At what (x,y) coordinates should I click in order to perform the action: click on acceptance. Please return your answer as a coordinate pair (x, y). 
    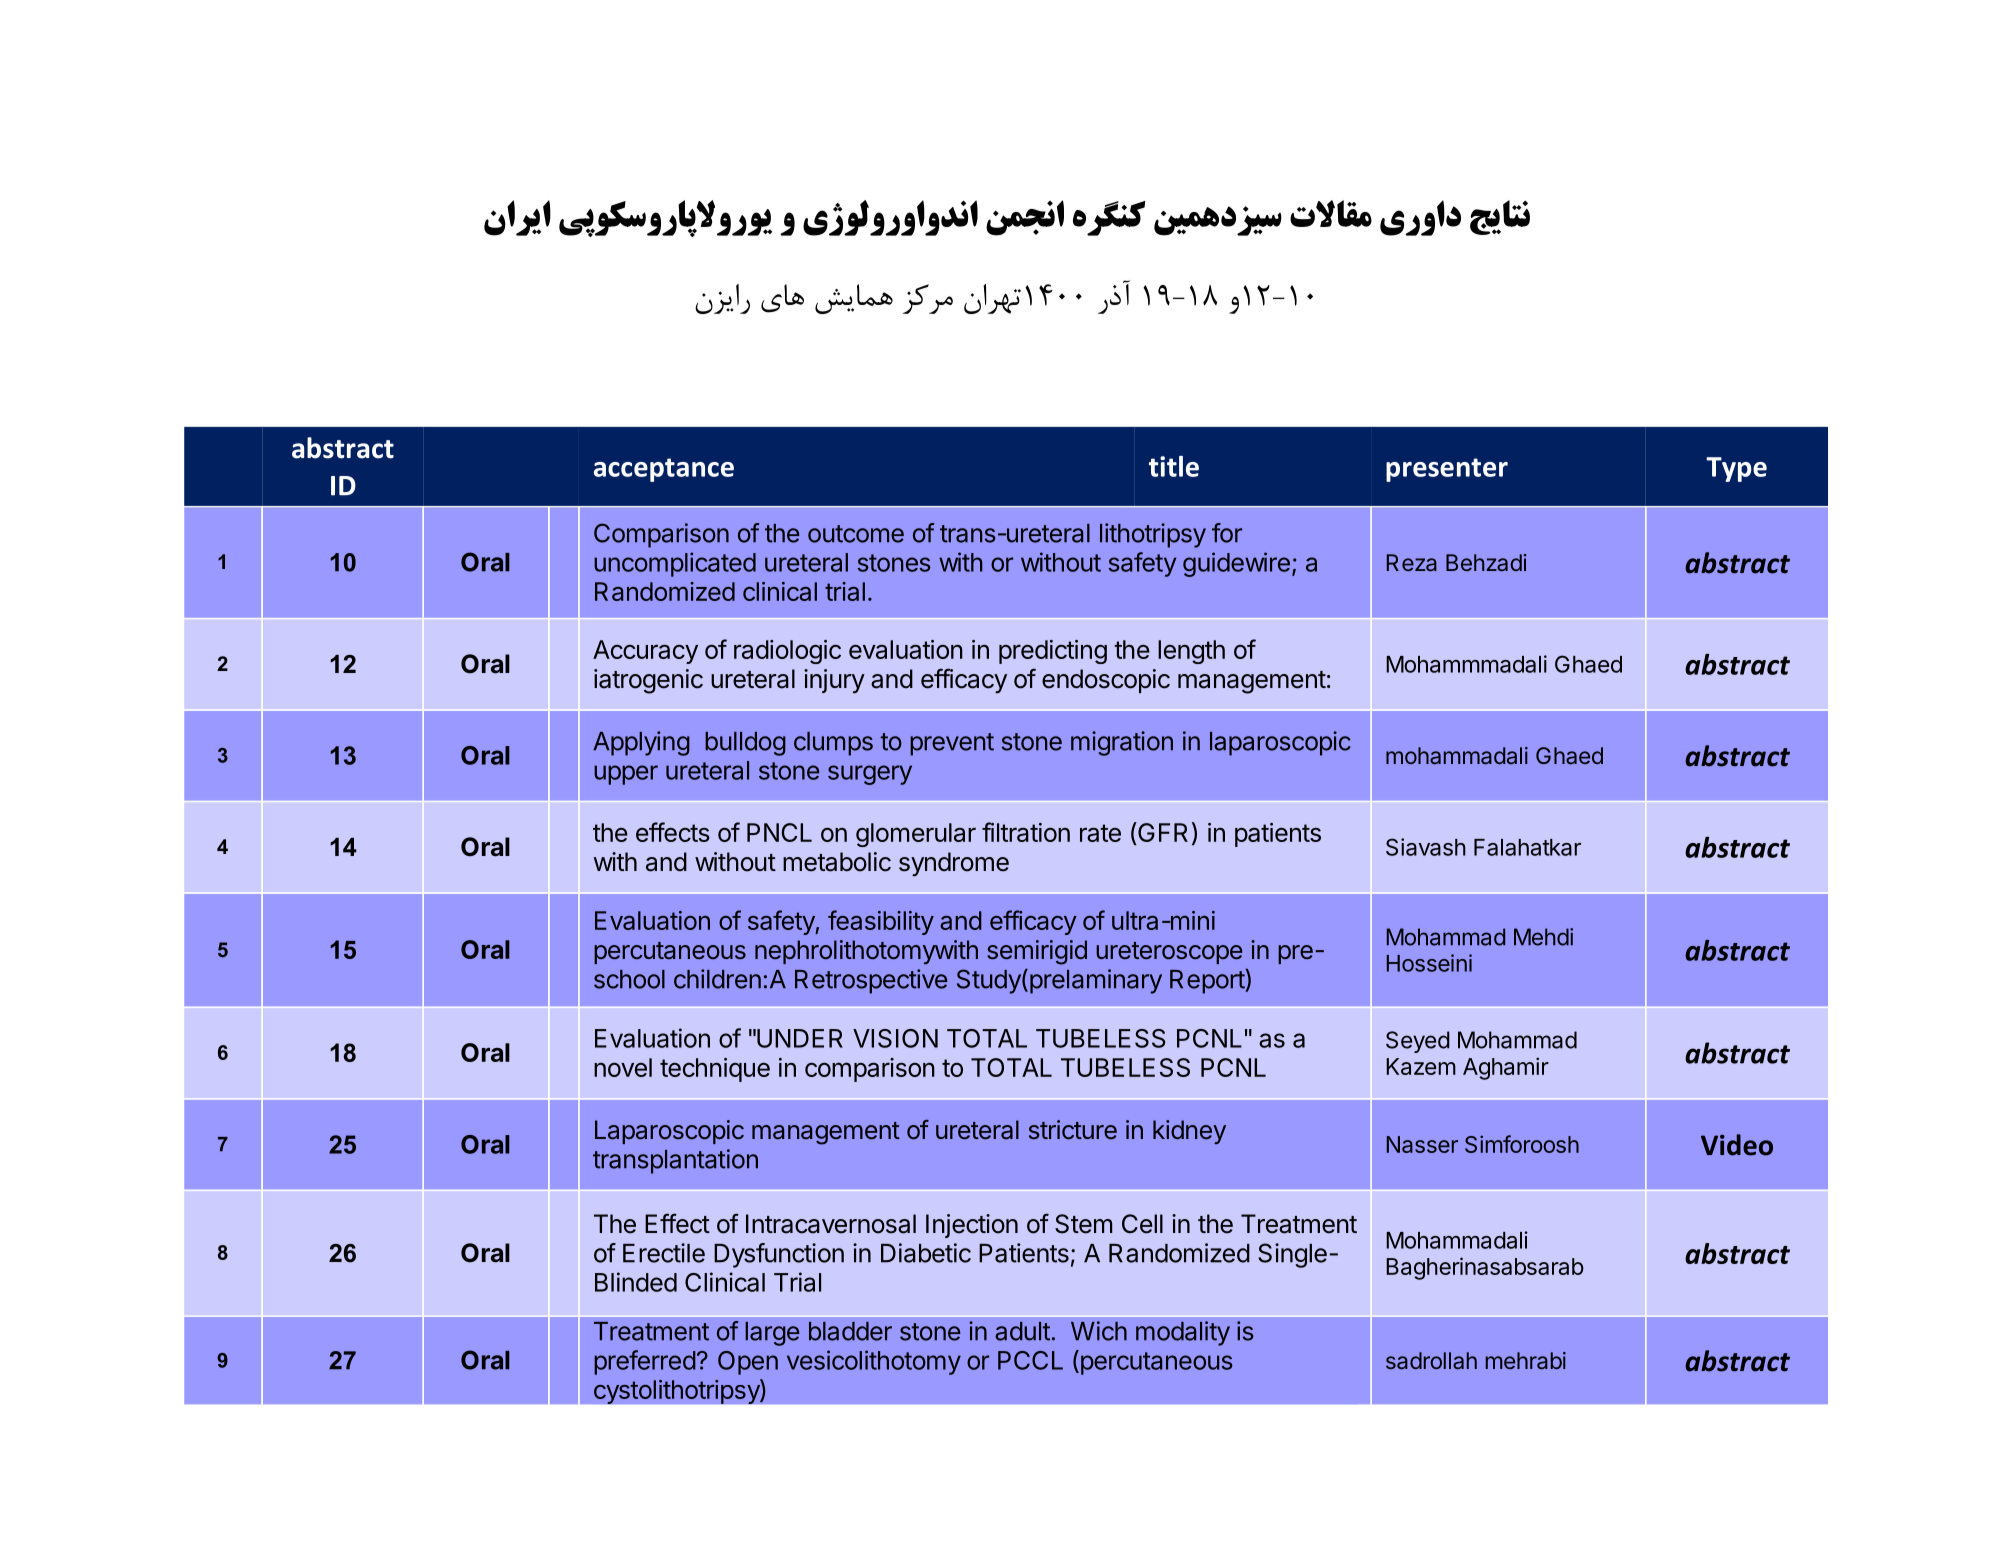
    Looking at the image, I should click on (664, 470).
